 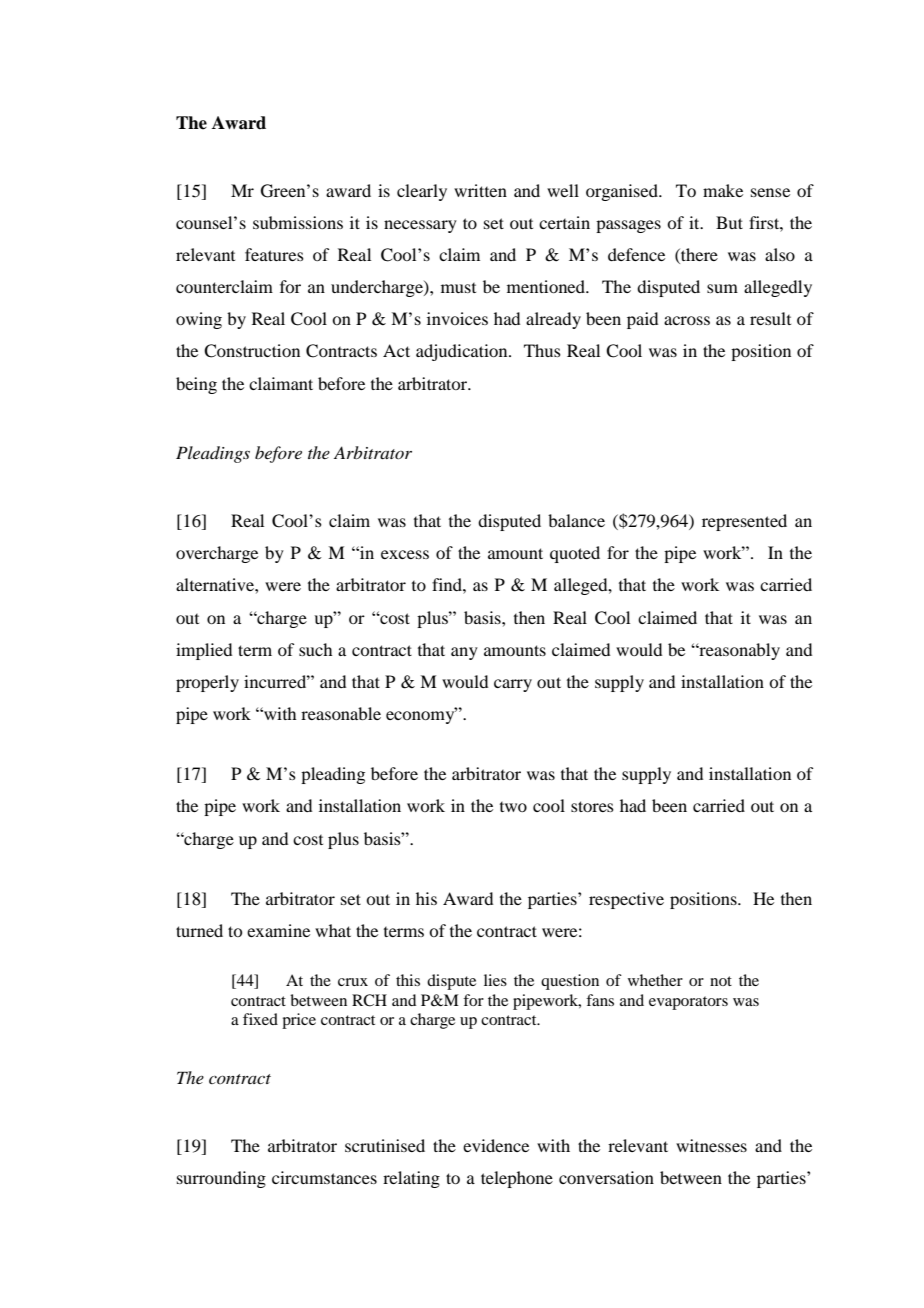 I want to click on represented, so click(x=744, y=522).
